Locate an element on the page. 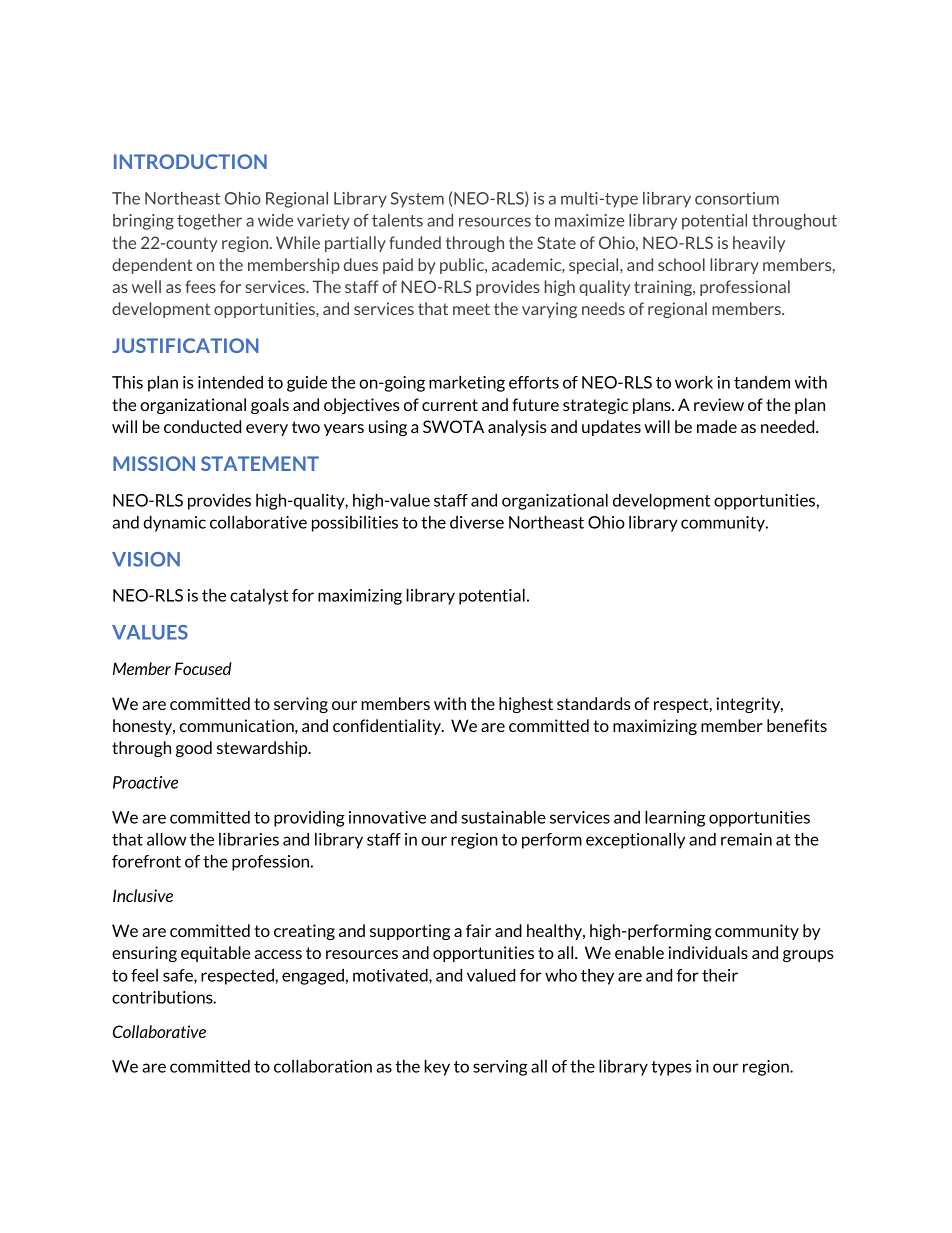  key is located at coordinates (437, 1068).
